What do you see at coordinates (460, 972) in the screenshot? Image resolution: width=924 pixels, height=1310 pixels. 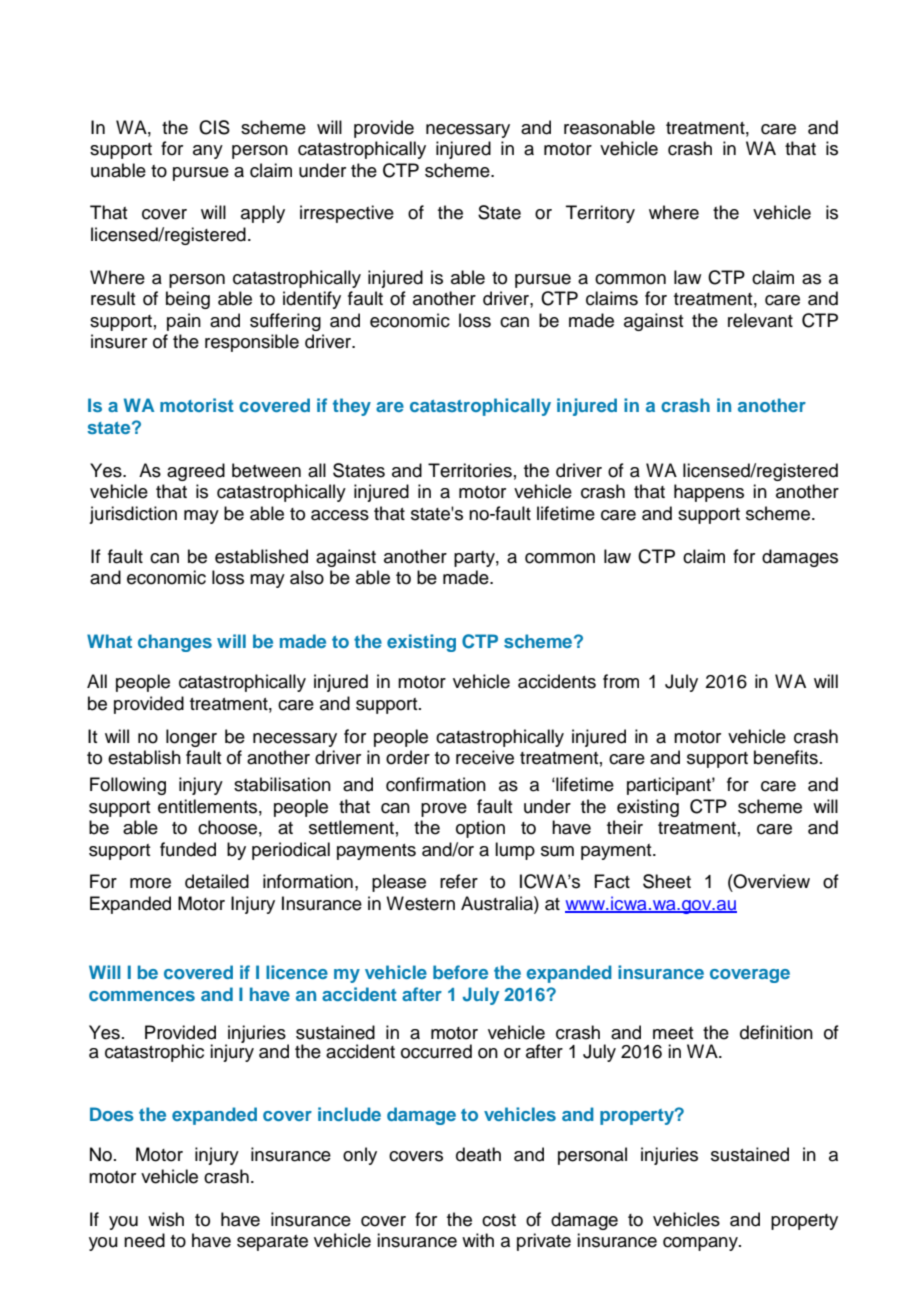 I see `before` at bounding box center [460, 972].
